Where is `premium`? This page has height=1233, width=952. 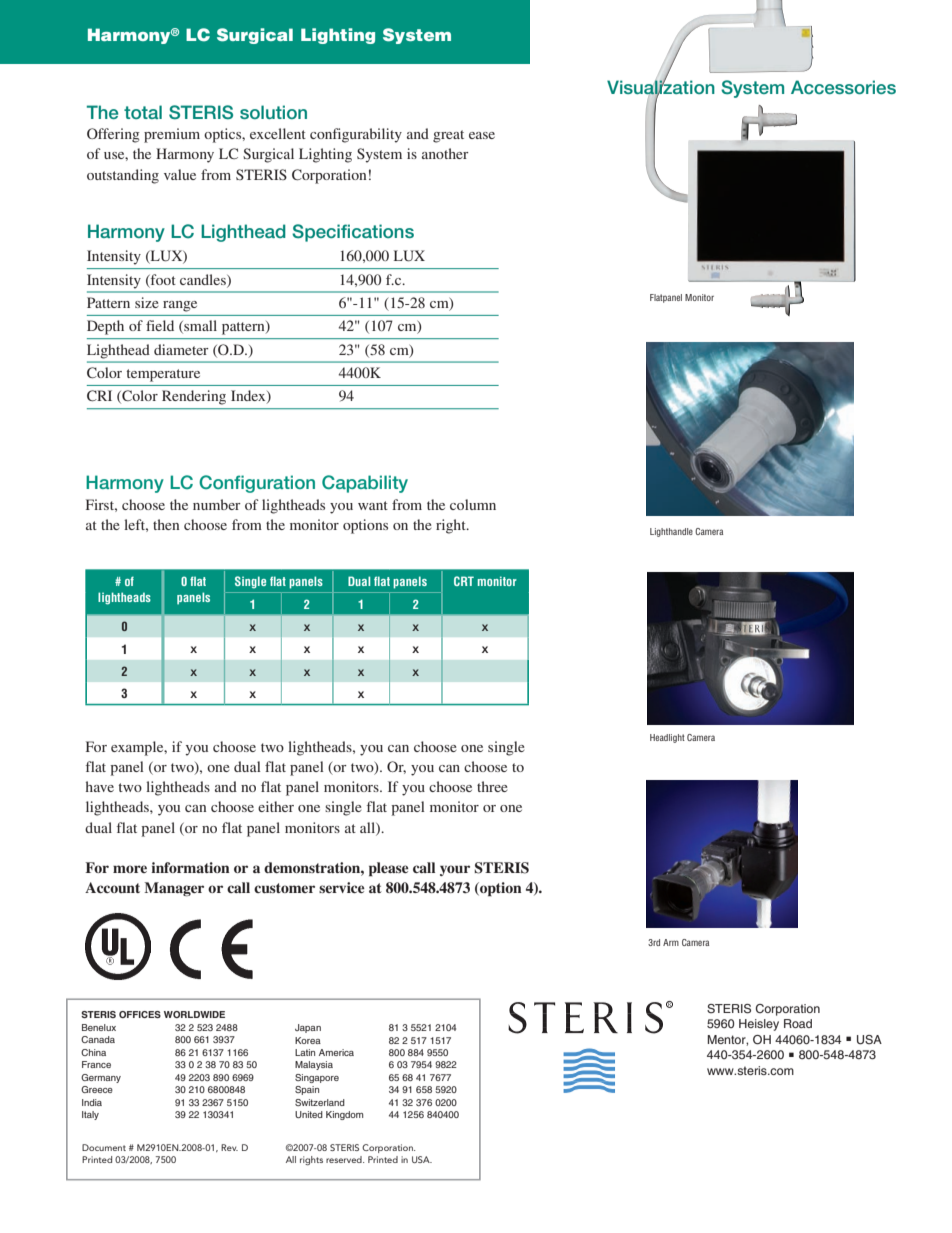 premium is located at coordinates (172, 135).
